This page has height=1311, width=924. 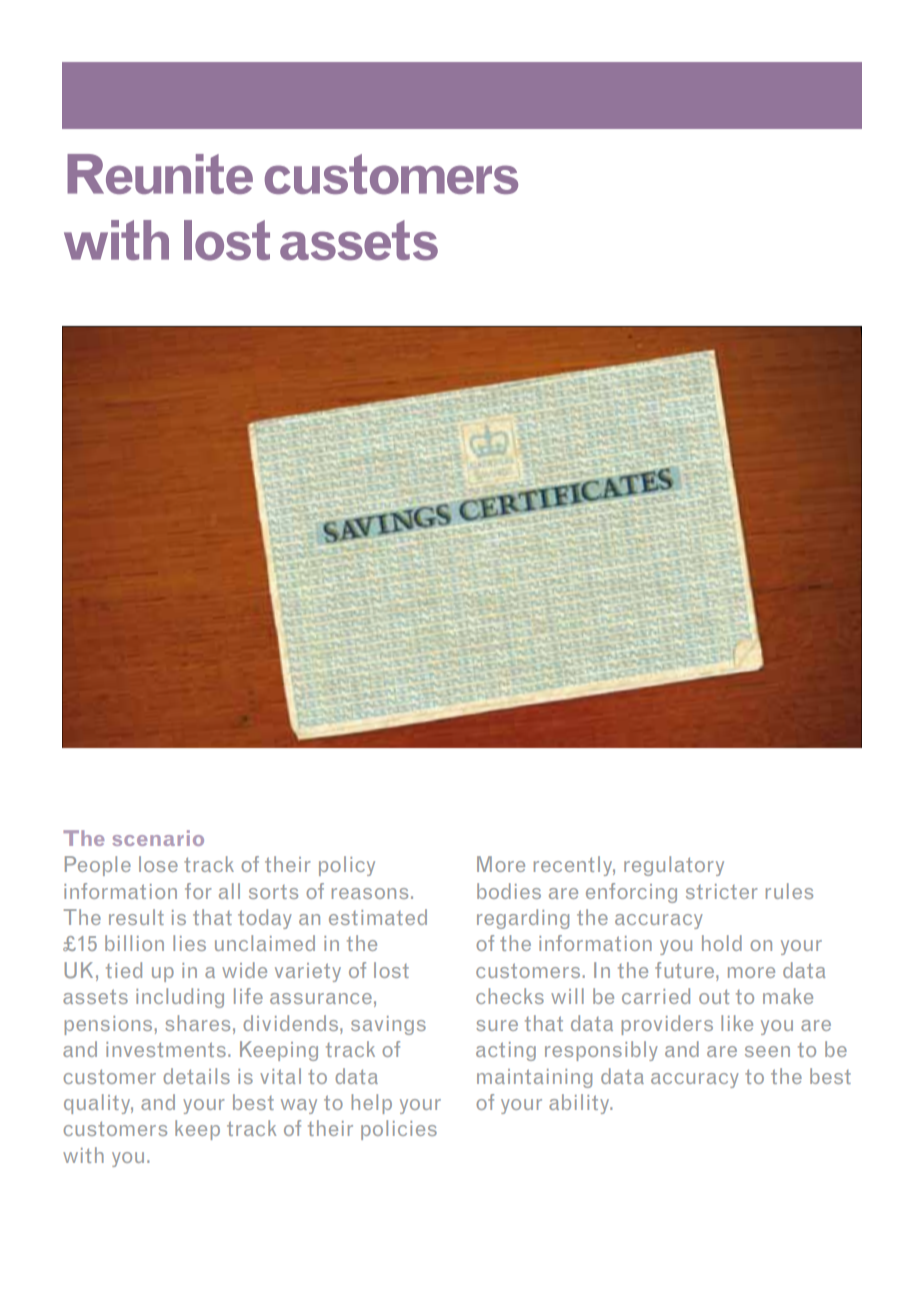 I want to click on stricter, so click(x=721, y=891).
